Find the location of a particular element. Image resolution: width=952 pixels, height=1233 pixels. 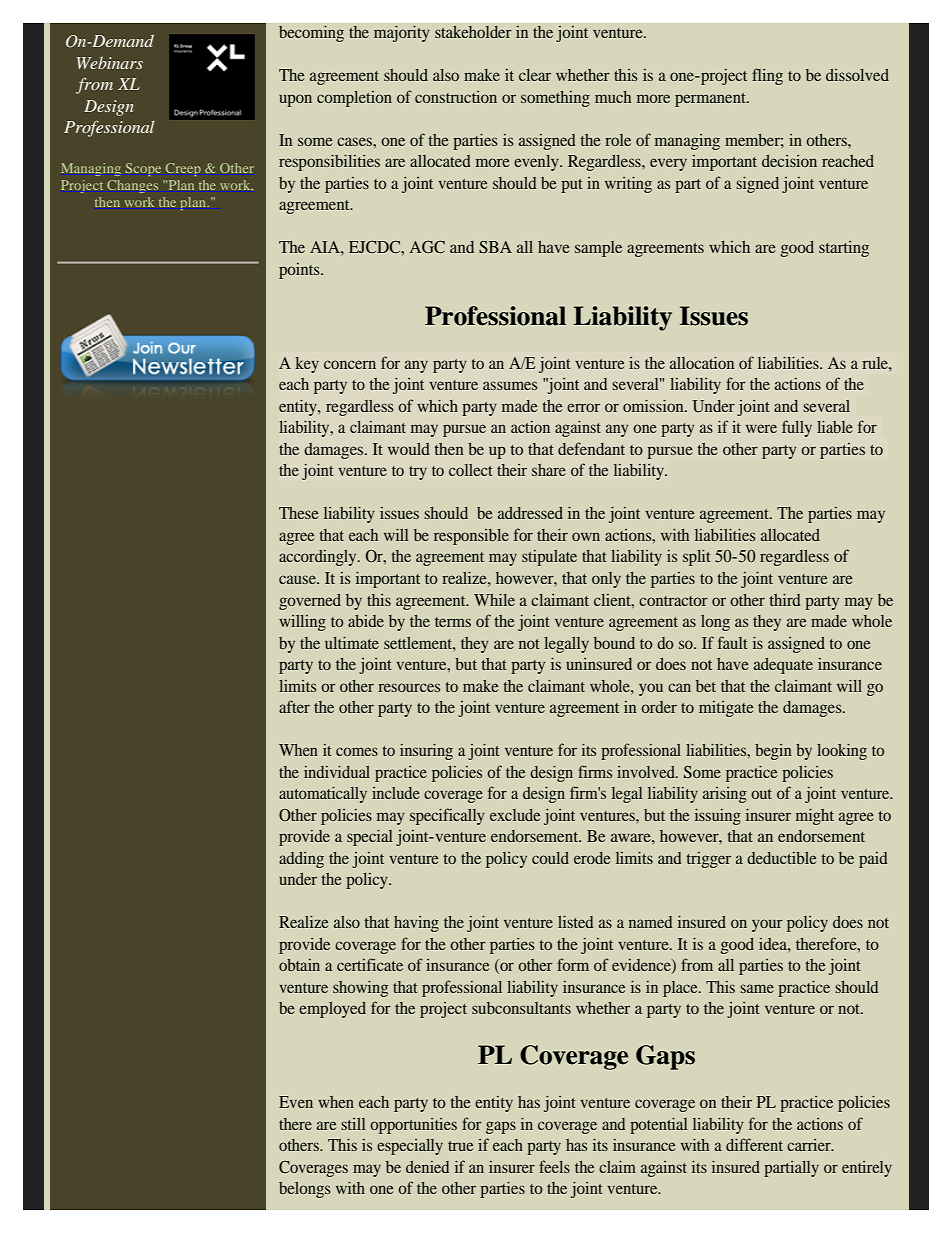

assumes is located at coordinates (510, 385).
